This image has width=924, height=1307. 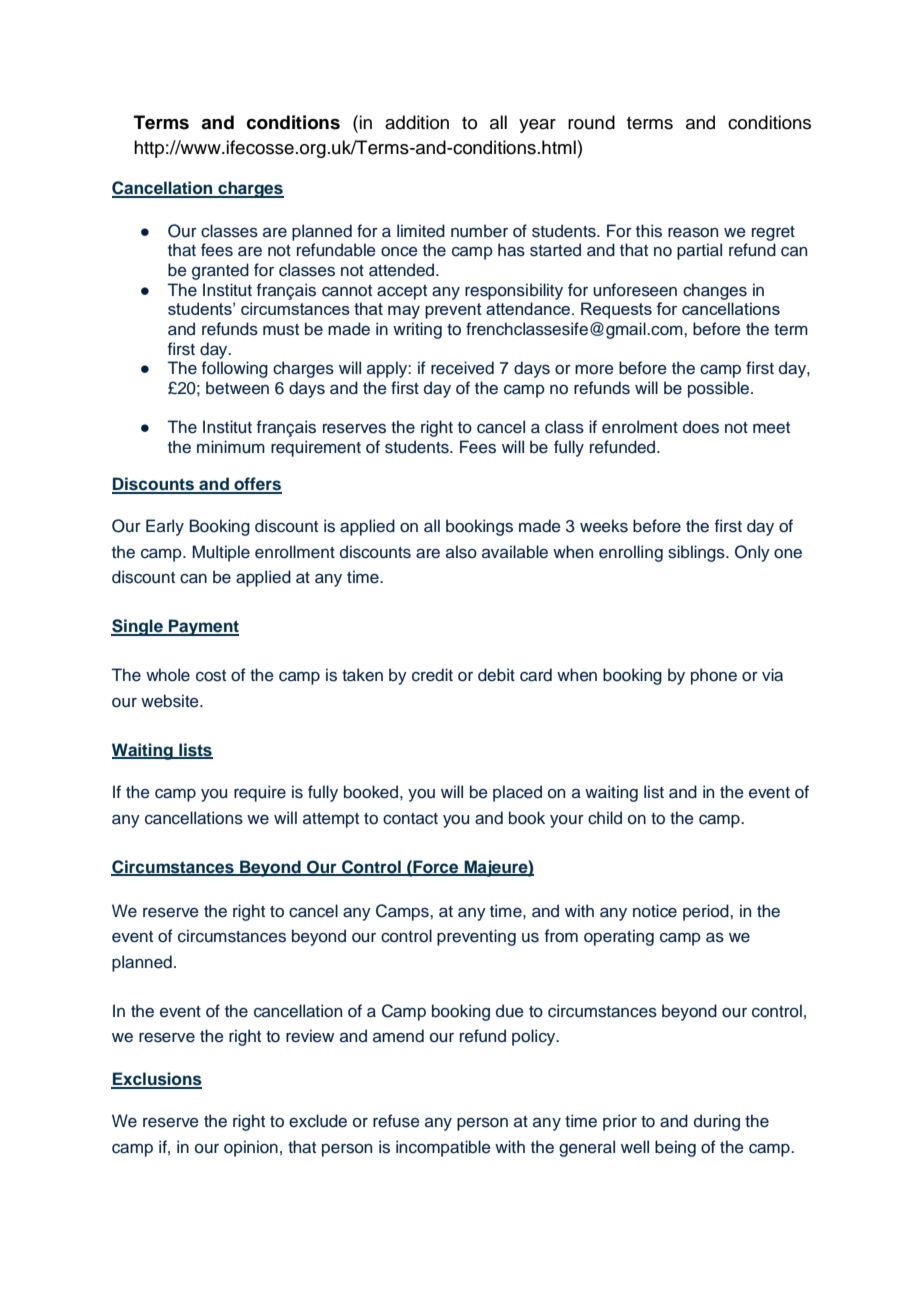 What do you see at coordinates (203, 627) in the image?
I see `Payment` at bounding box center [203, 627].
